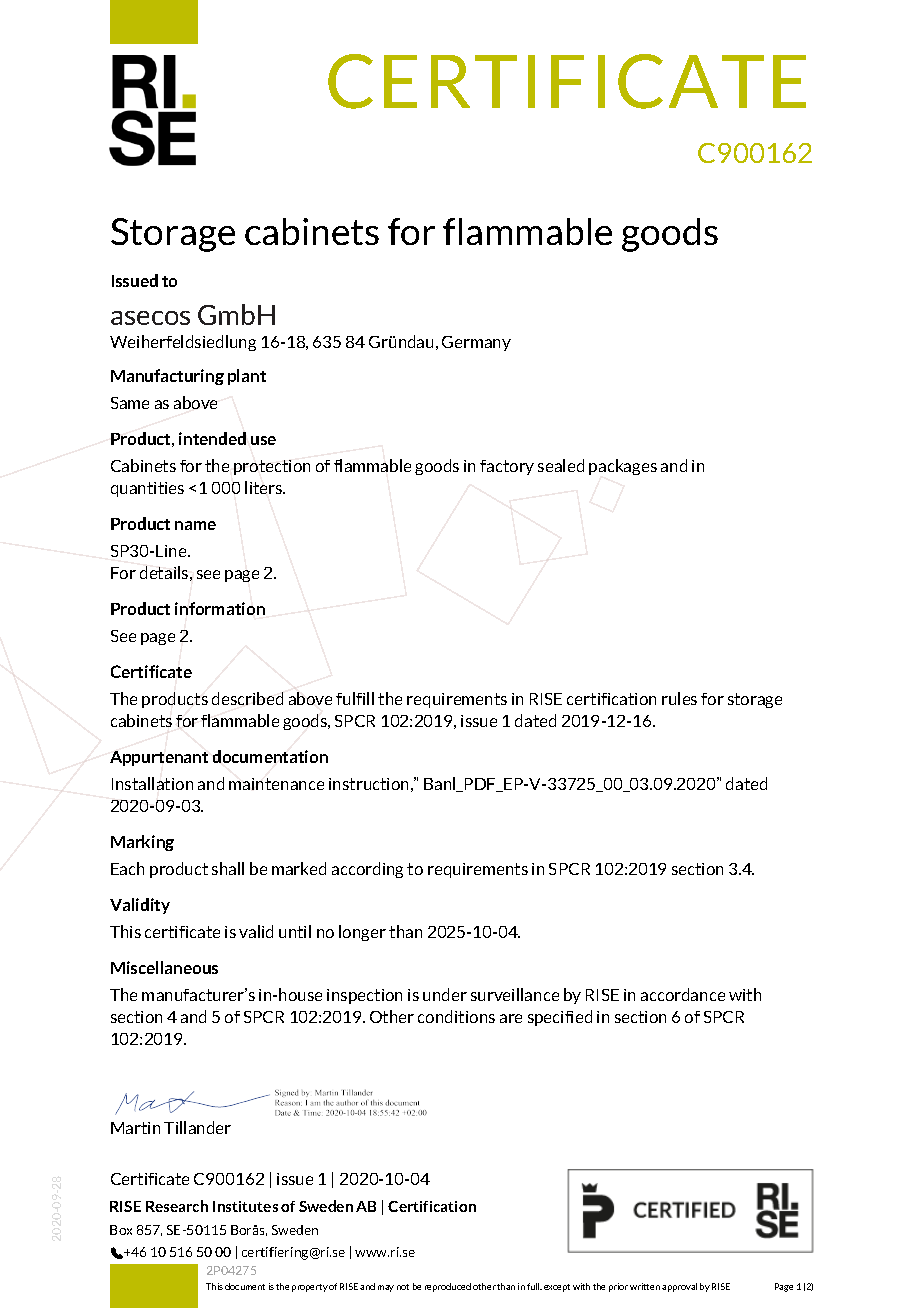  Describe the element at coordinates (152, 783) in the screenshot. I see `Installation` at that location.
